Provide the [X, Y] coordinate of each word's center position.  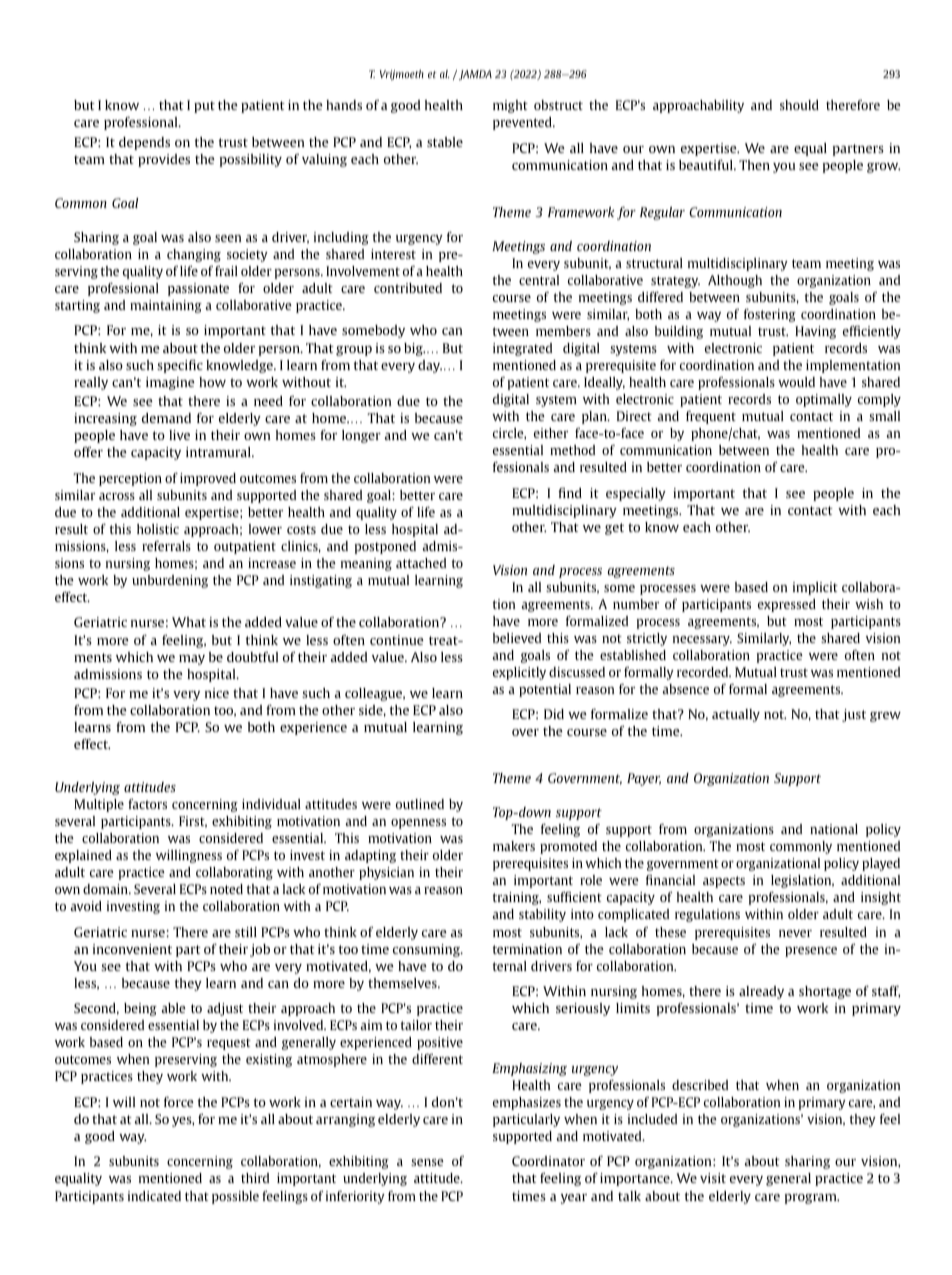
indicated [154, 1196]
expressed [787, 605]
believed [517, 638]
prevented [523, 123]
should [799, 105]
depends [144, 143]
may [192, 660]
